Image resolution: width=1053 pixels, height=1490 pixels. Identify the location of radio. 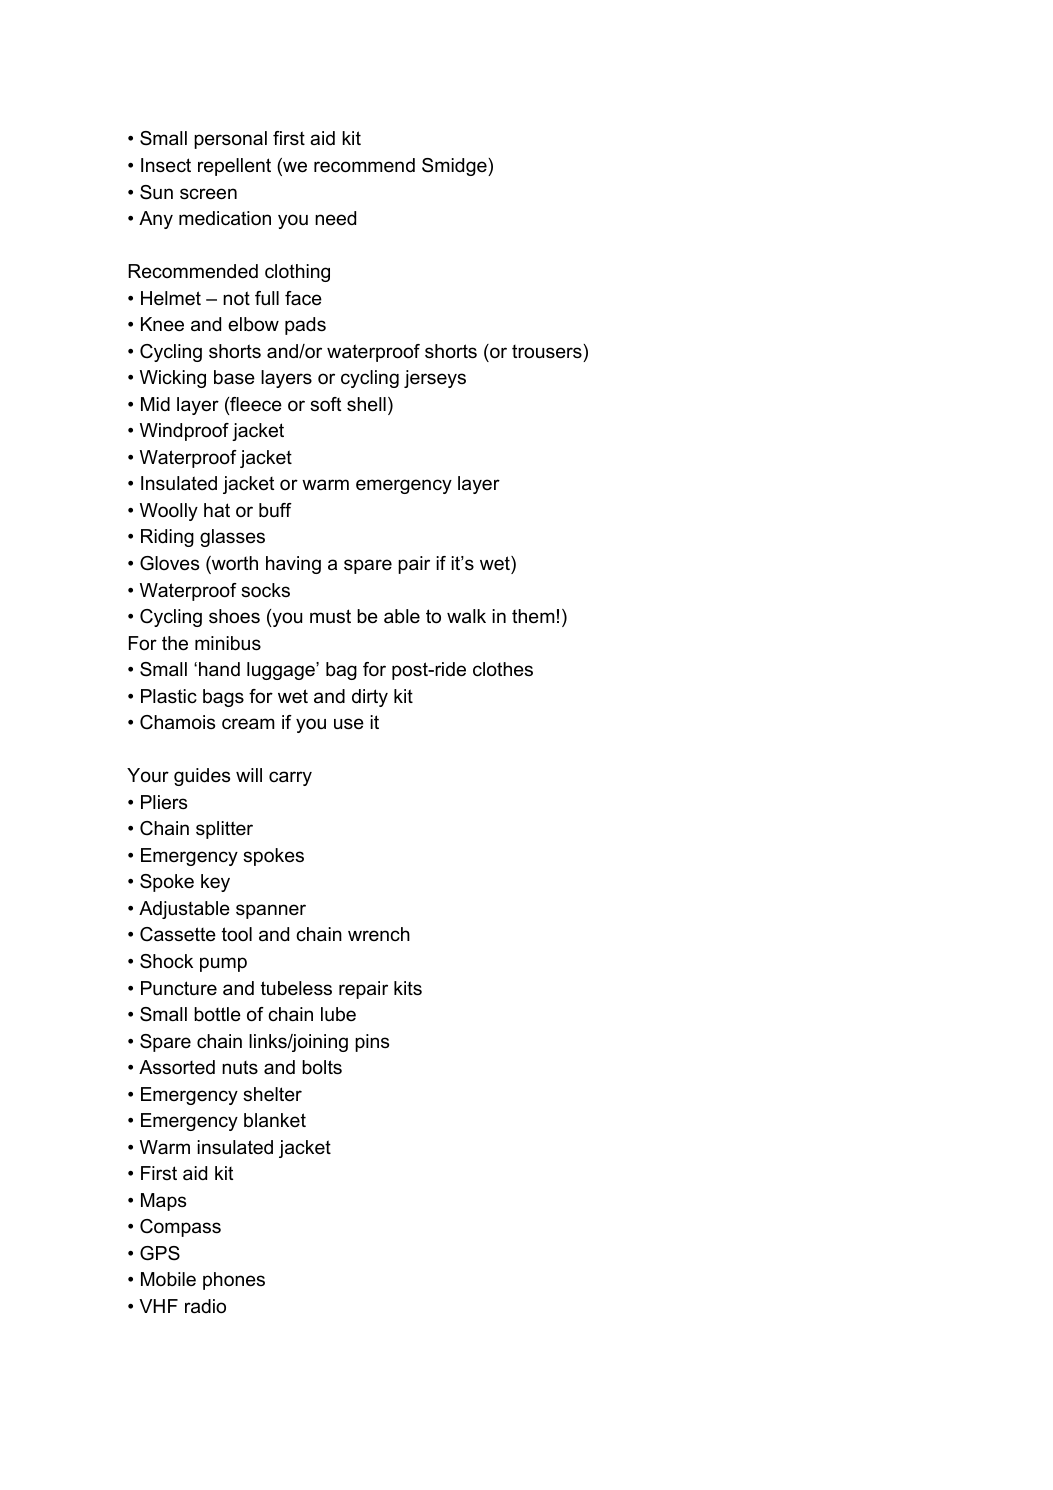
(205, 1306).
